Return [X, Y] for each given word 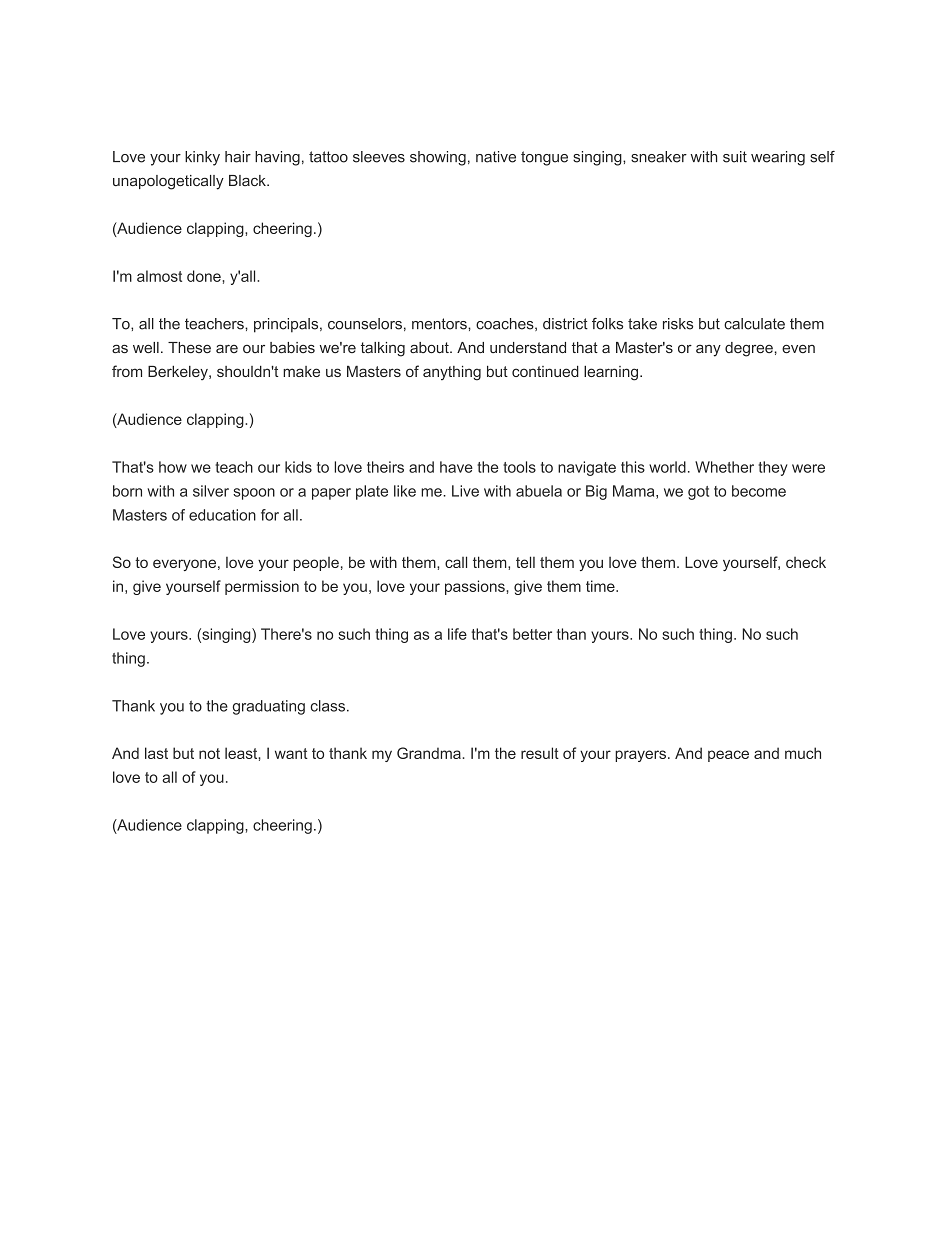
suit [735, 157]
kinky [202, 158]
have [456, 467]
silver [211, 491]
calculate [754, 324]
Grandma [429, 753]
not [209, 753]
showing [438, 158]
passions [476, 587]
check [806, 562]
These [189, 347]
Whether [724, 467]
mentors [440, 324]
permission [262, 587]
